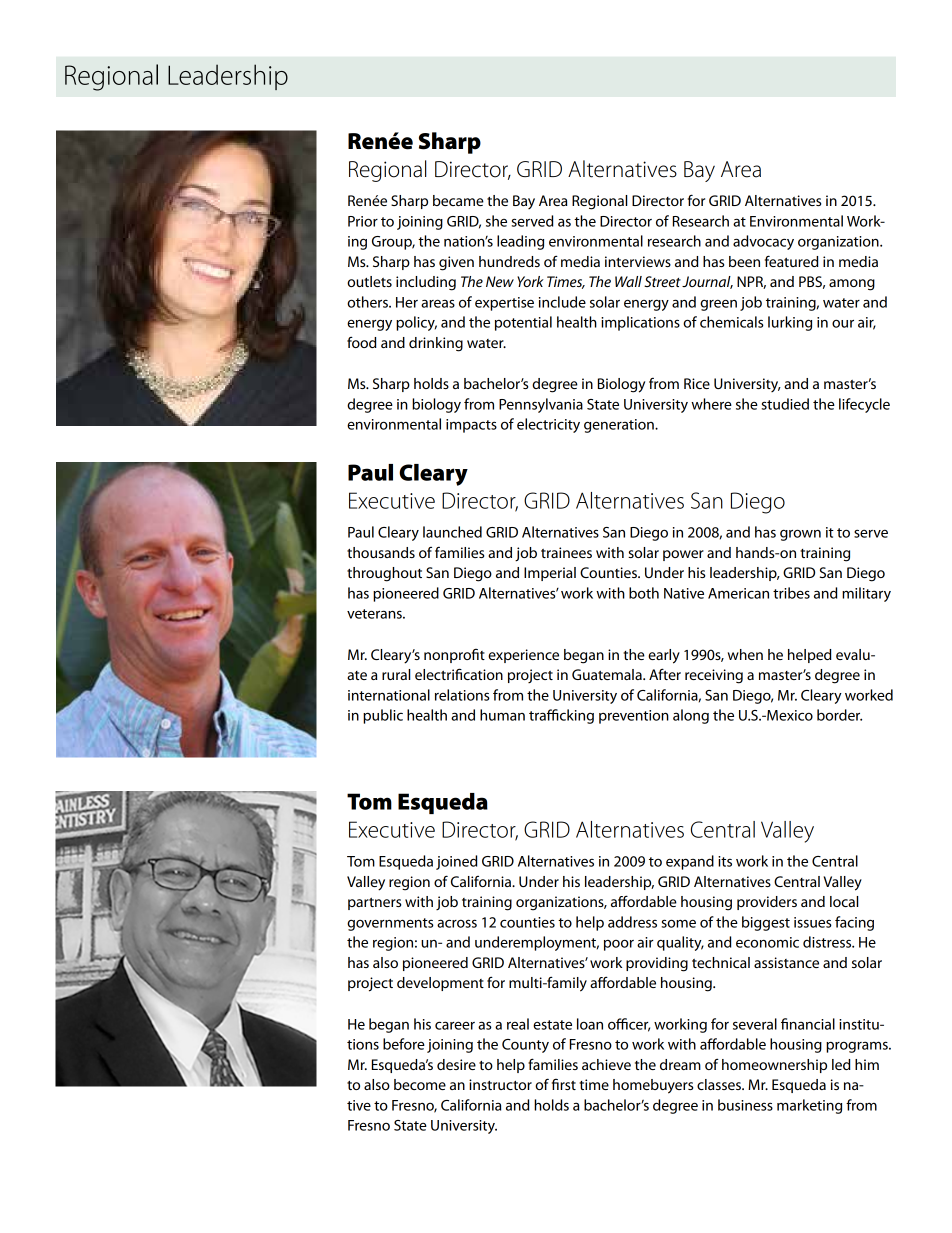 The width and height of the image is (952, 1233). I want to click on interviews, so click(638, 261).
